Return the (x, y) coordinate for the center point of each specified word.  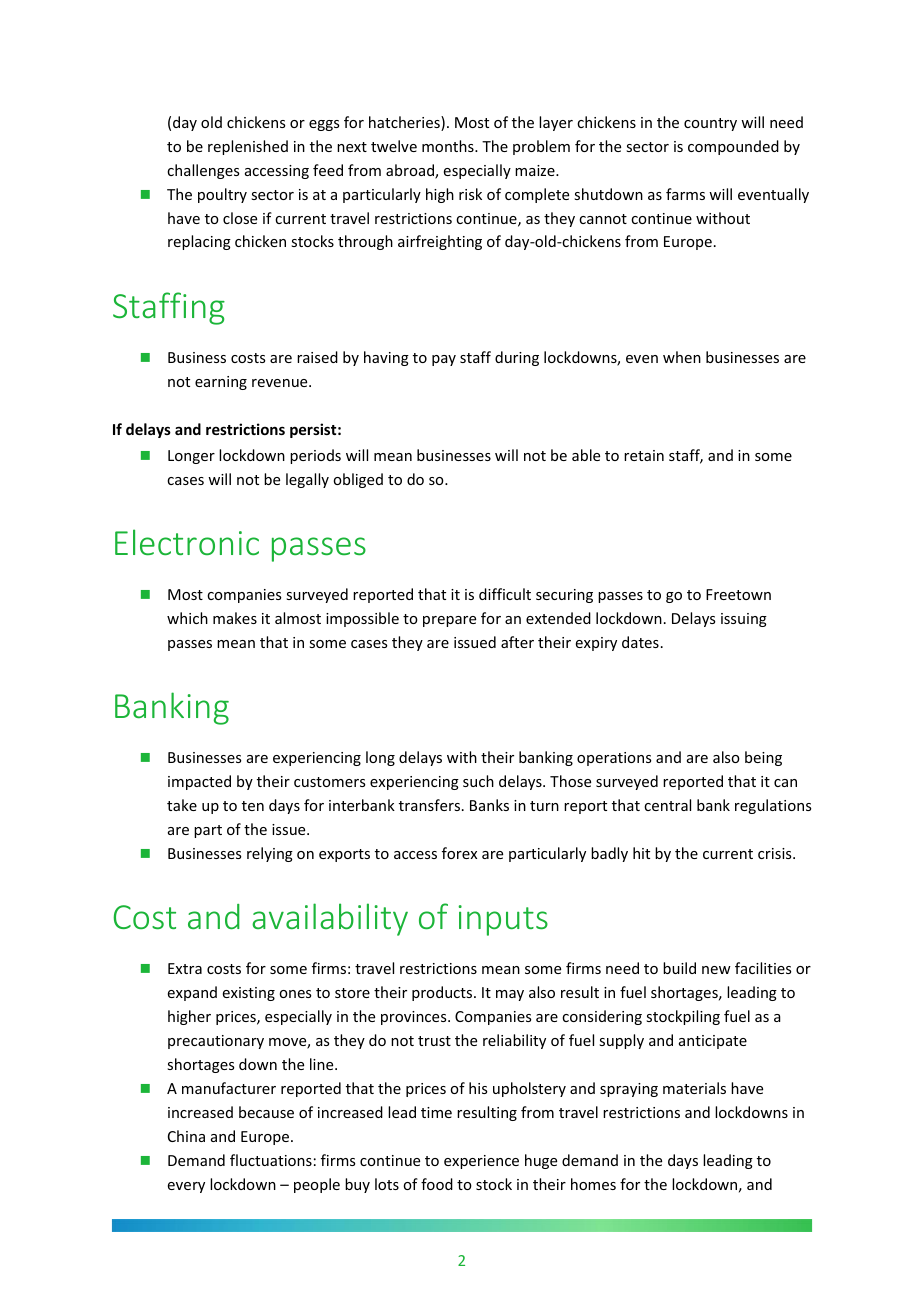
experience (481, 1162)
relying (270, 854)
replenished (248, 147)
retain (644, 455)
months (449, 146)
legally (307, 480)
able (586, 455)
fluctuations (271, 1160)
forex (459, 853)
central (667, 805)
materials (694, 1088)
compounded (733, 147)
